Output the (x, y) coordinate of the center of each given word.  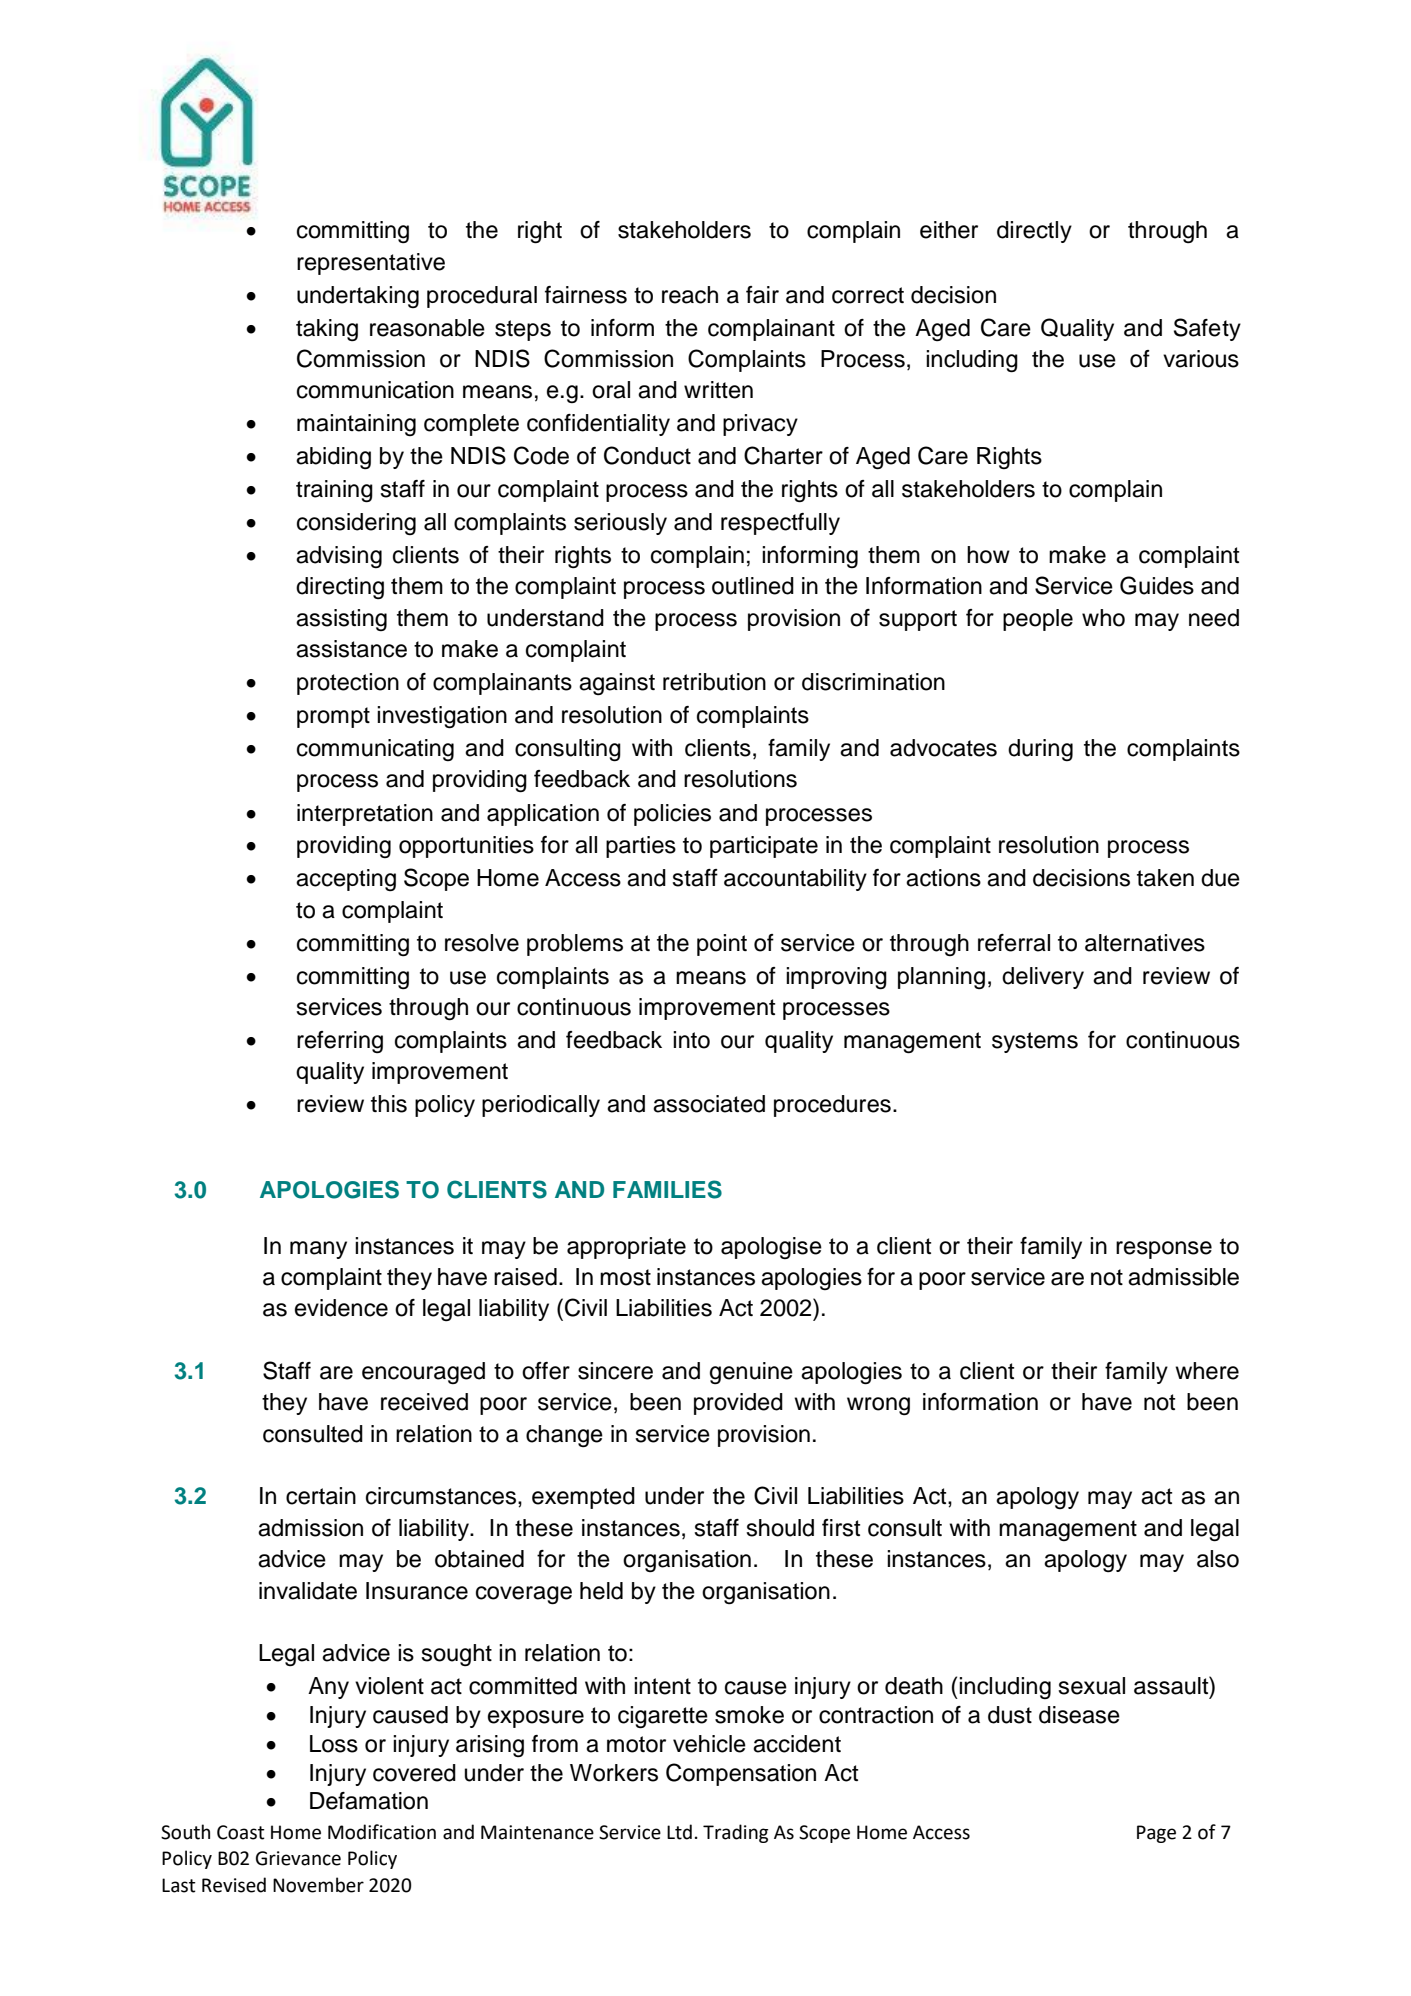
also (1218, 1559)
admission (310, 1528)
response (1164, 1250)
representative (371, 264)
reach (690, 295)
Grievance (298, 1858)
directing (340, 588)
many (318, 1250)
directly (1034, 232)
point (722, 945)
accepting (346, 880)
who (1103, 618)
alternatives (1145, 943)
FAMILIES (667, 1189)
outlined (753, 586)
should (780, 1528)
